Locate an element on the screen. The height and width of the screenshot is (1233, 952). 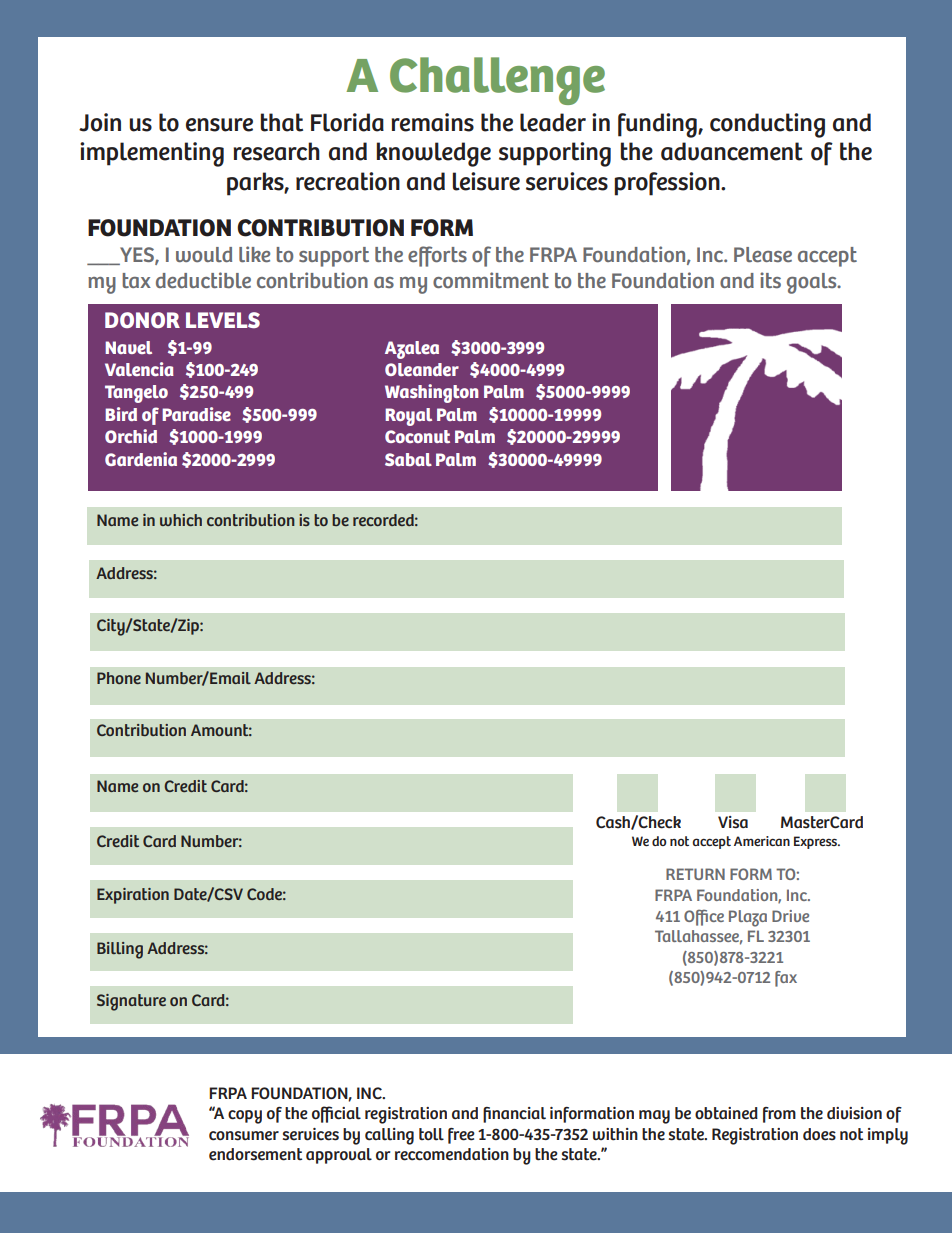
RETURN is located at coordinates (695, 874).
